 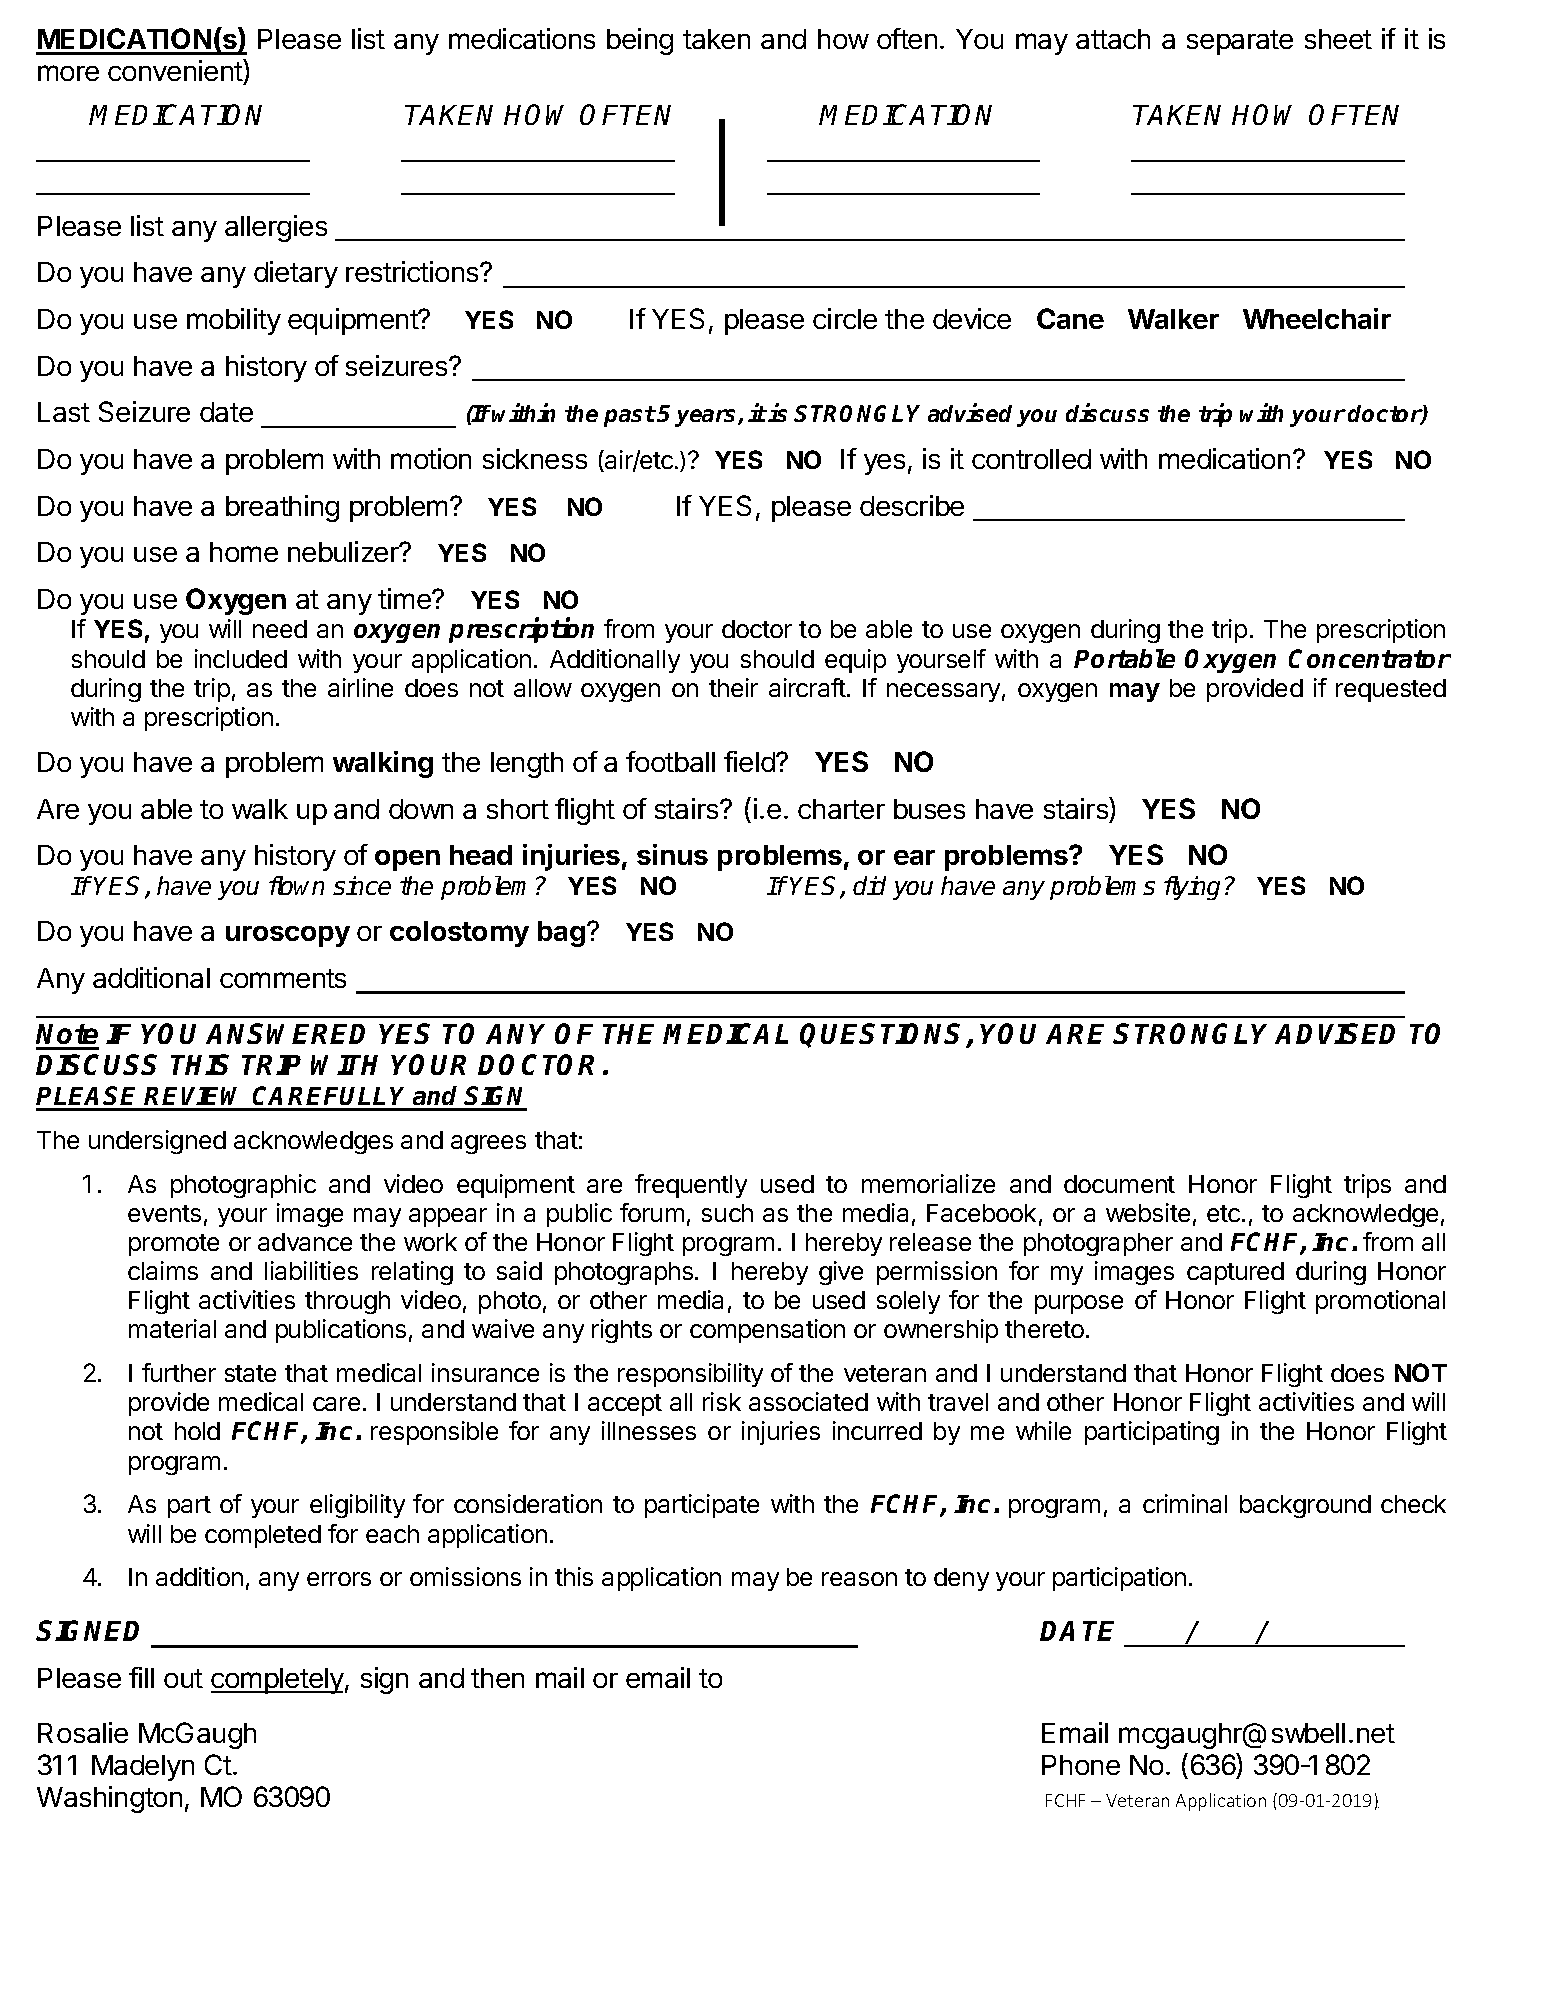 What do you see at coordinates (183, 1678) in the page?
I see `out` at bounding box center [183, 1678].
